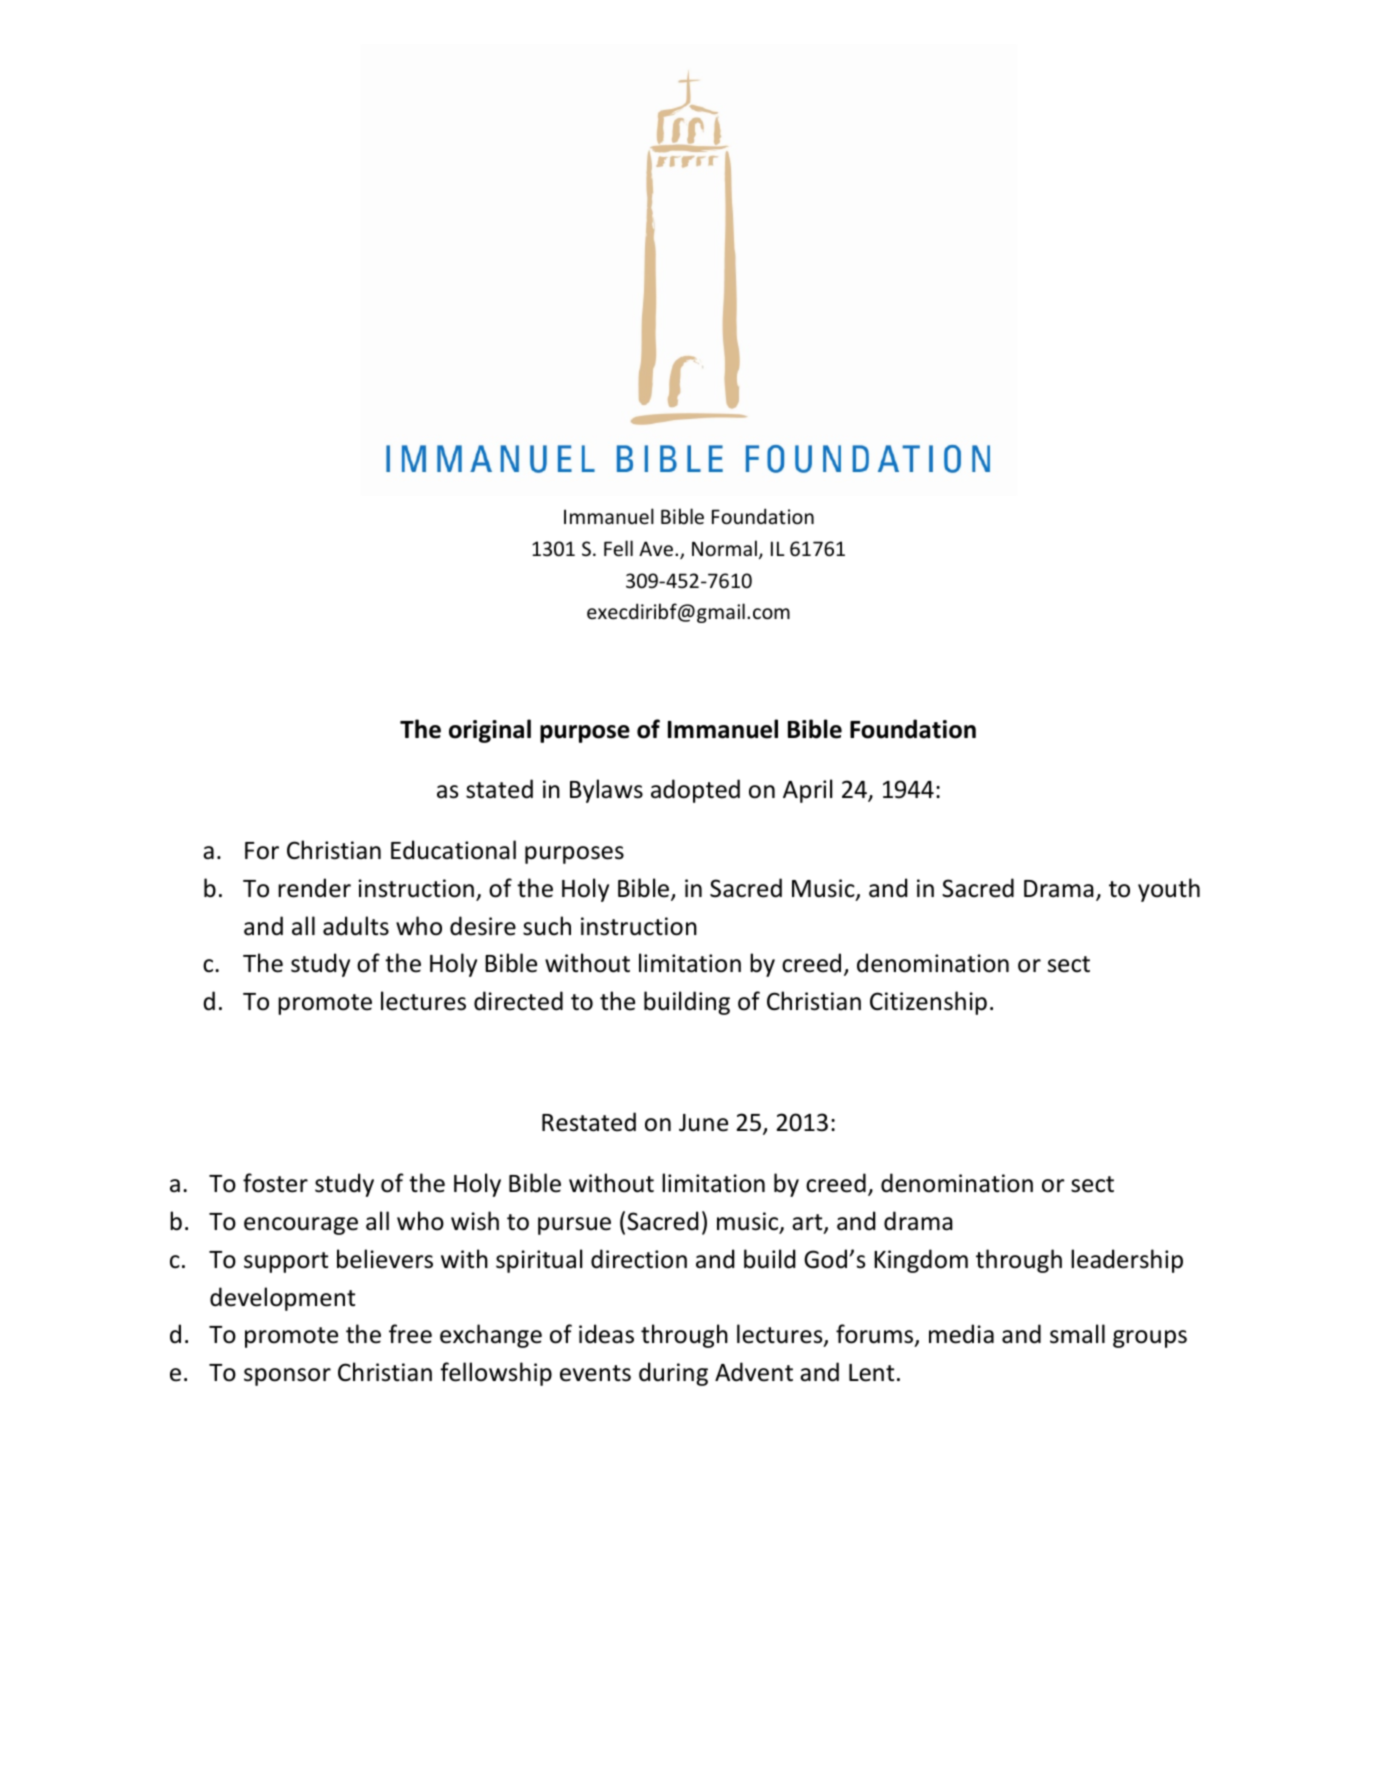 This screenshot has height=1783, width=1378. Describe the element at coordinates (547, 926) in the screenshot. I see `such` at that location.
